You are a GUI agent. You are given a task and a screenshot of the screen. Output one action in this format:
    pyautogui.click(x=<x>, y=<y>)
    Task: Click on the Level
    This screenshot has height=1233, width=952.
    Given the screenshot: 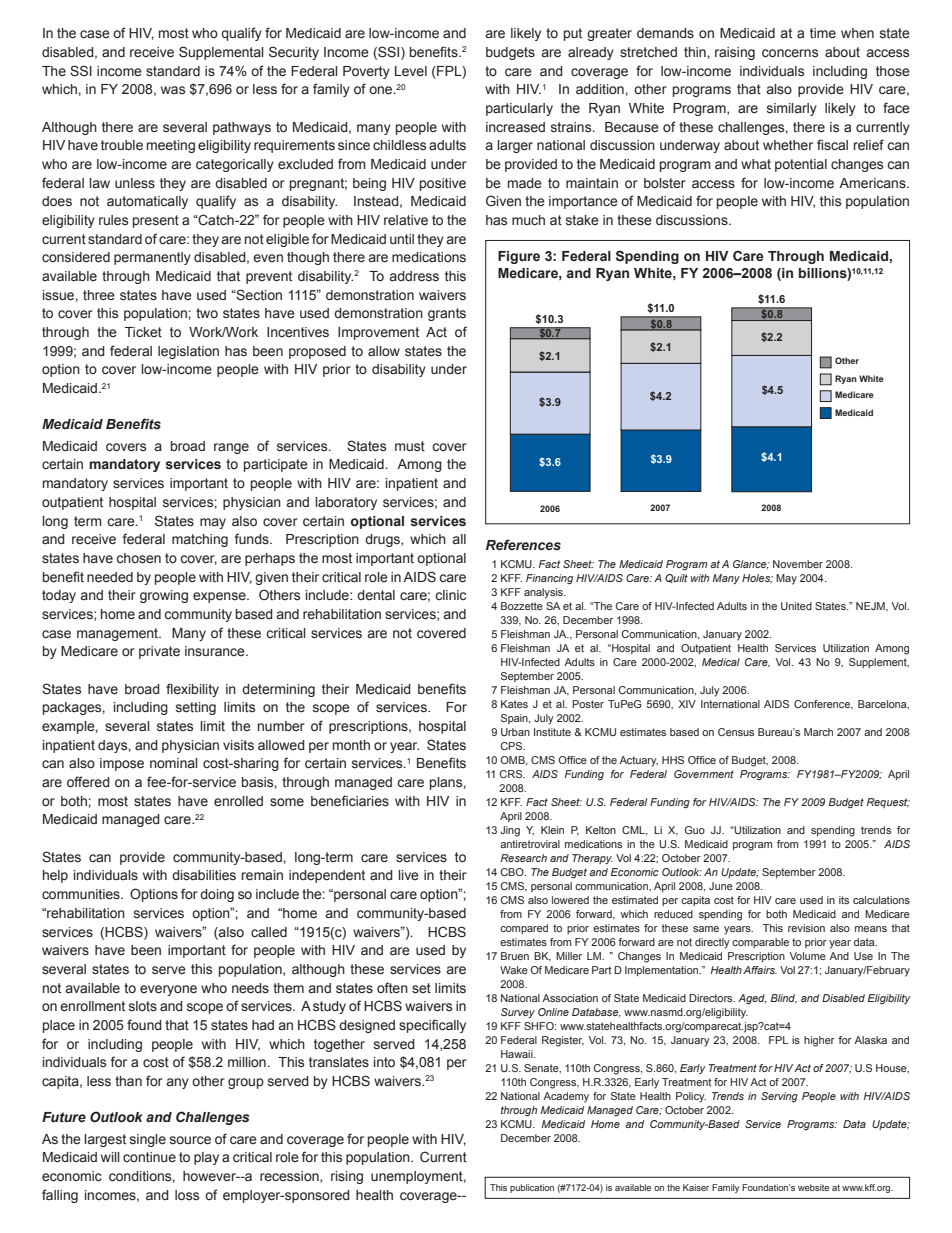 What is the action you would take?
    pyautogui.click(x=411, y=71)
